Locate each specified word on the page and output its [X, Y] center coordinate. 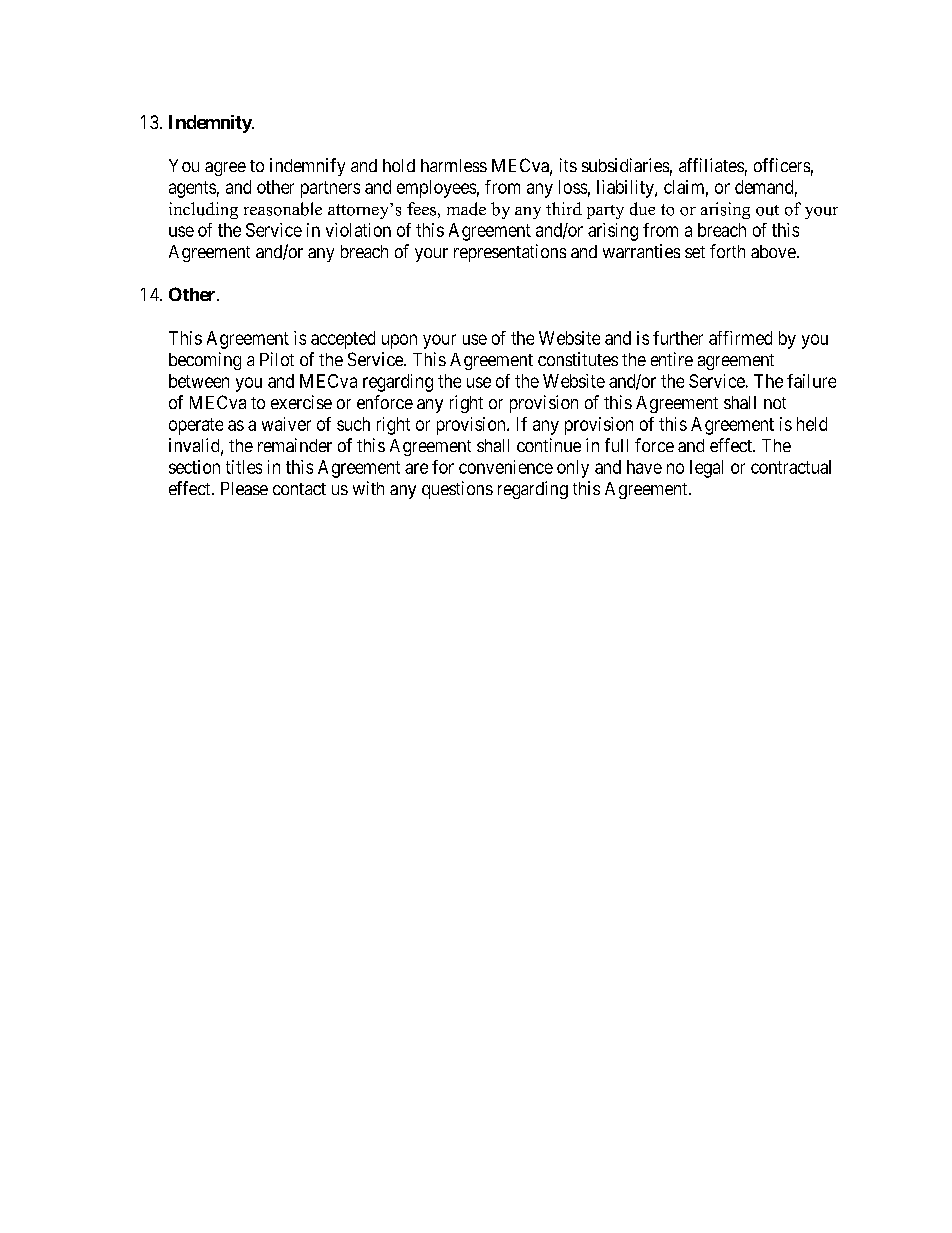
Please [244, 488]
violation [358, 230]
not [775, 403]
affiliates [711, 165]
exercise [301, 402]
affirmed [740, 338]
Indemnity [211, 124]
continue [549, 445]
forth [727, 251]
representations [510, 253]
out [767, 210]
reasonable [283, 209]
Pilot [277, 359]
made [466, 209]
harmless [454, 165]
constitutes [578, 359]
